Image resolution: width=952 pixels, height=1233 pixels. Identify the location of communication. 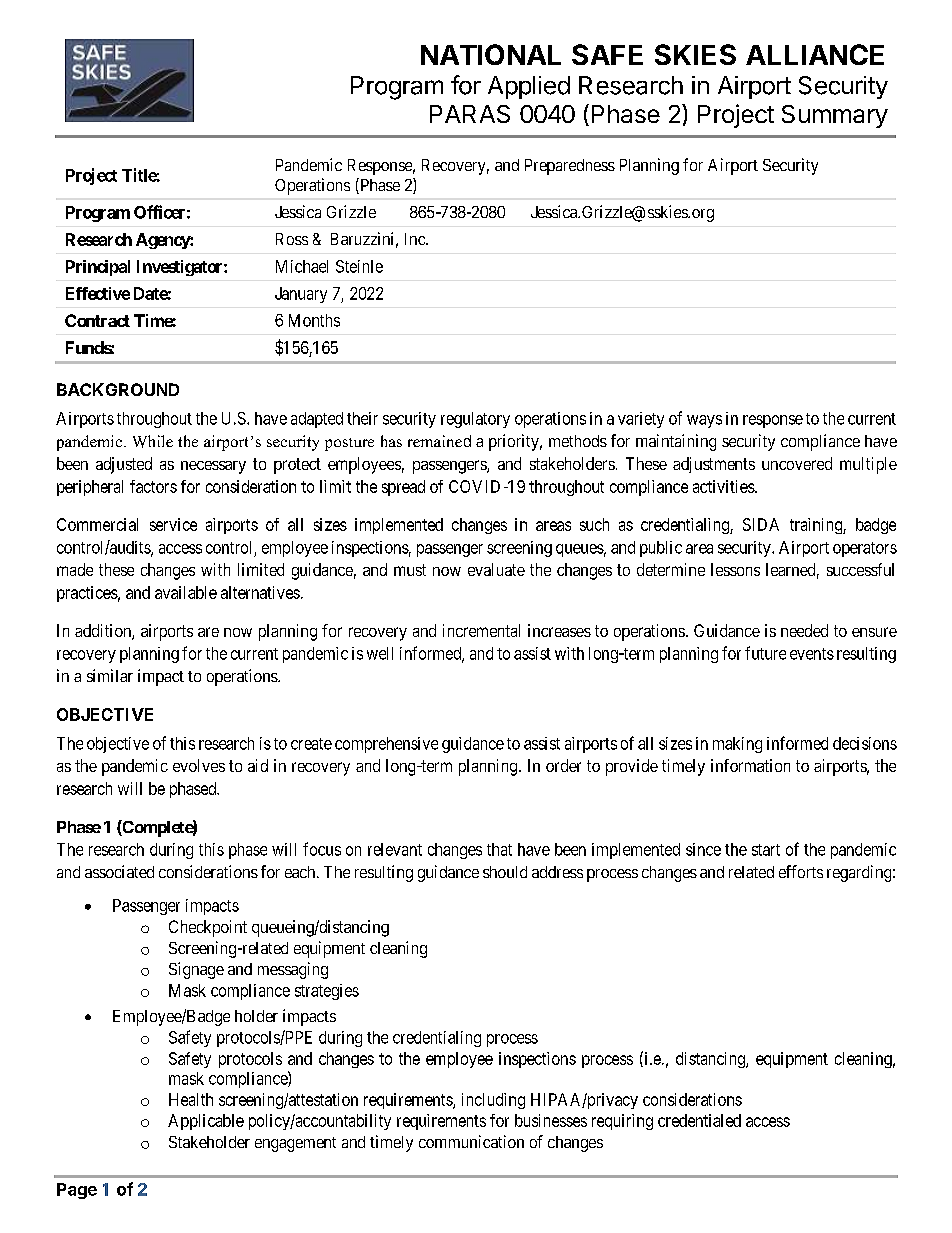
(471, 1141).
